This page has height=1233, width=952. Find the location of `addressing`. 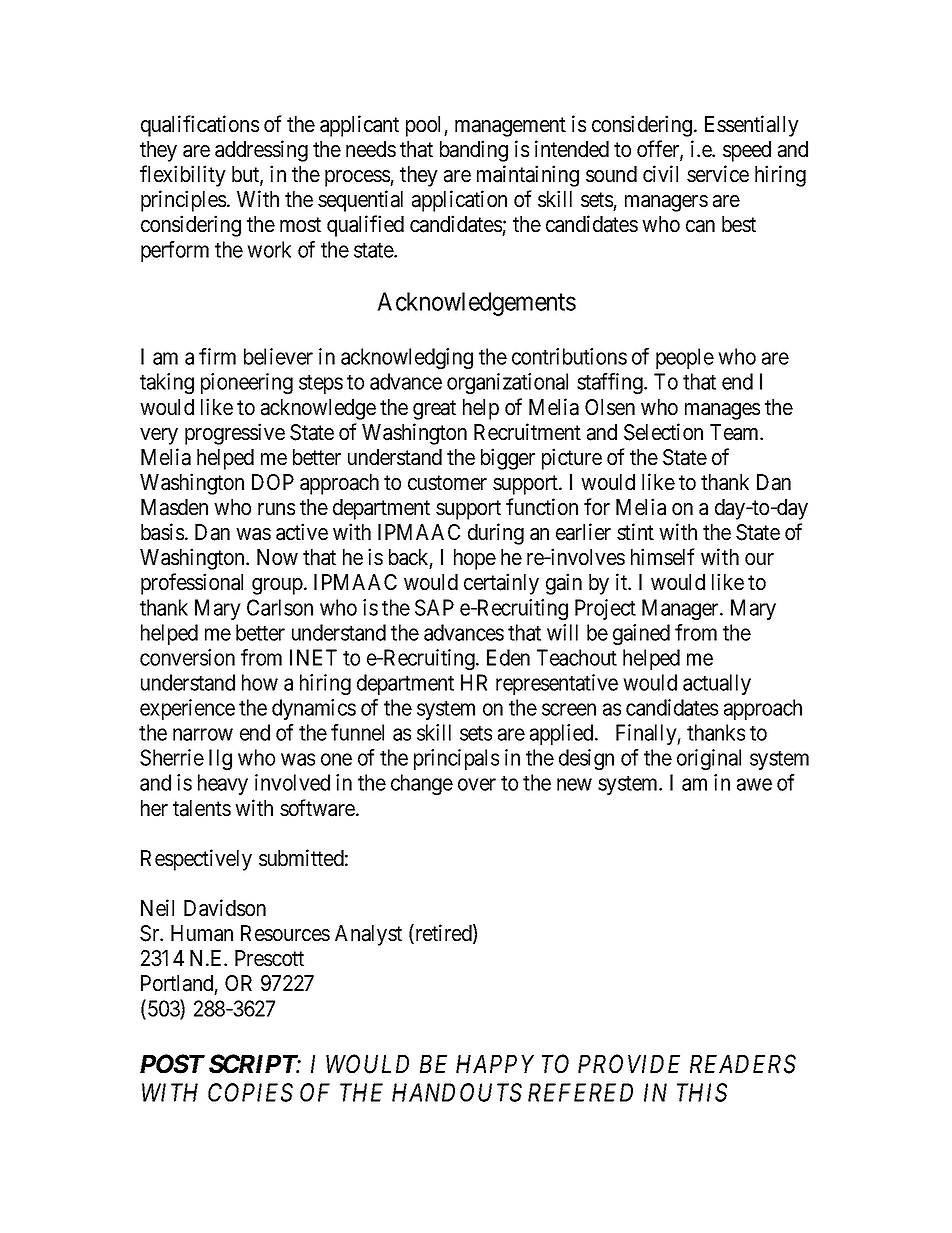

addressing is located at coordinates (261, 151).
